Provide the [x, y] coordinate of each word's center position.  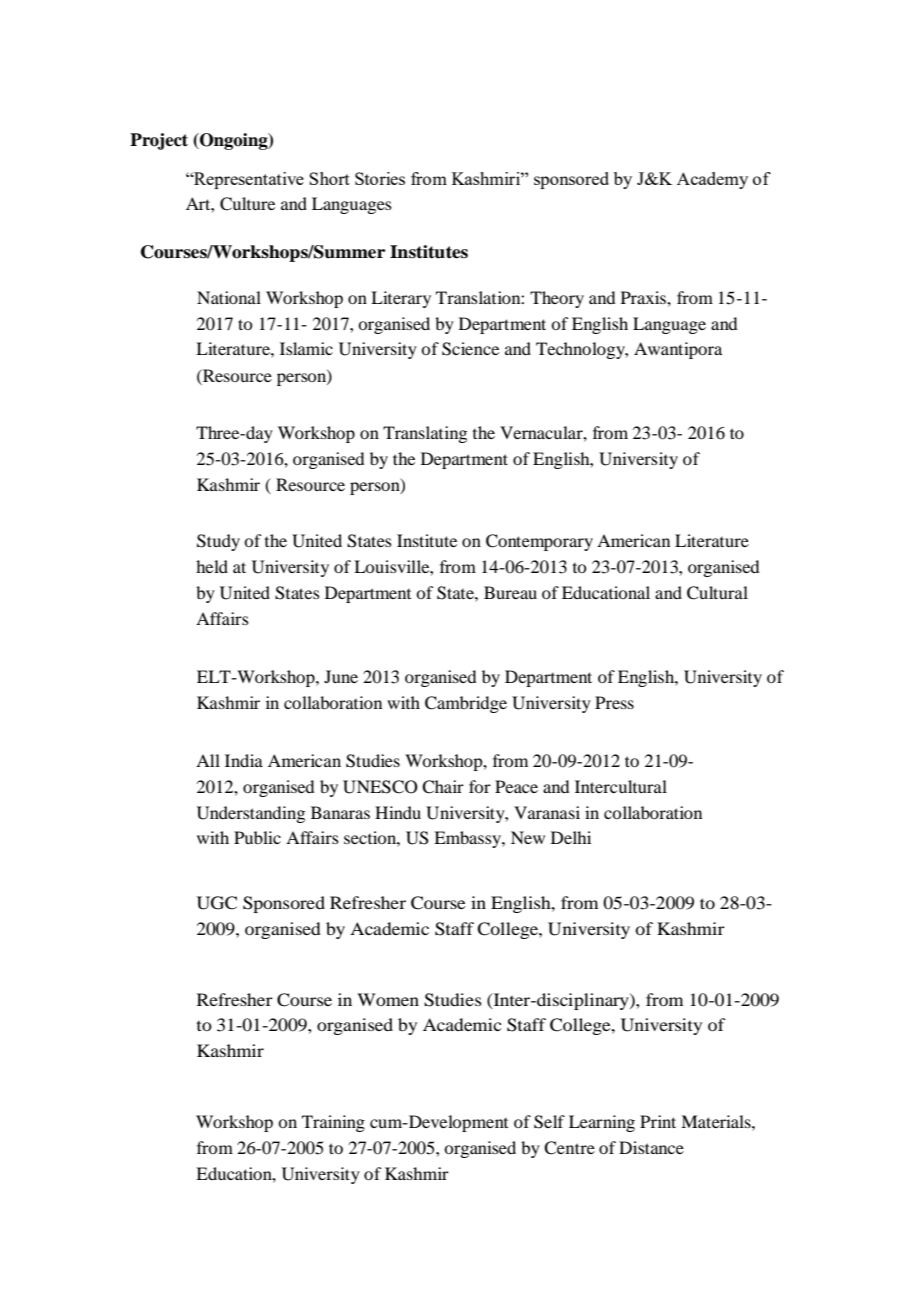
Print [658, 1121]
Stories [380, 178]
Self [549, 1122]
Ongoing [234, 141]
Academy [712, 180]
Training [333, 1123]
